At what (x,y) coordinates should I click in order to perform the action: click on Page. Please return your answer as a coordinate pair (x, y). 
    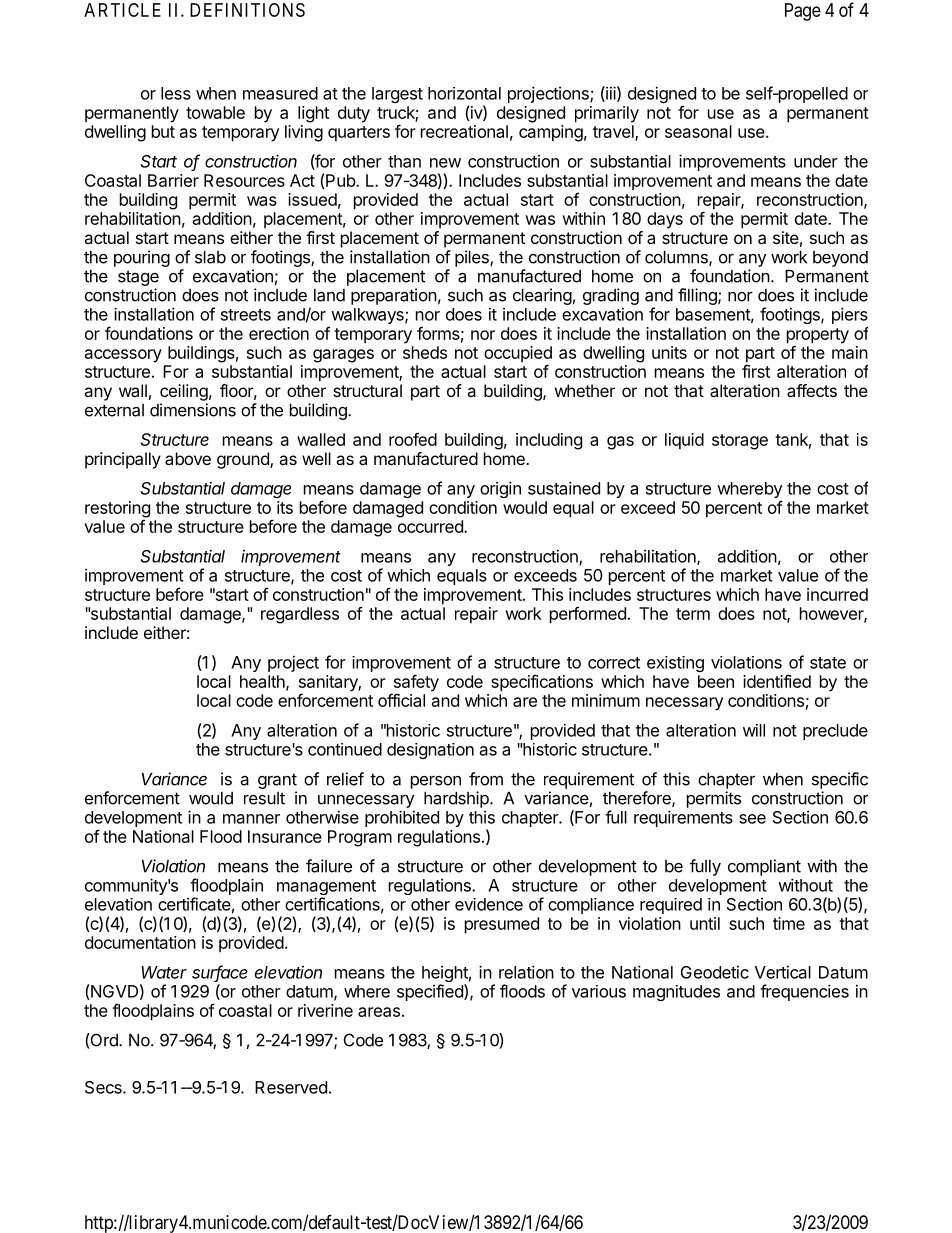
    Looking at the image, I should click on (803, 12).
